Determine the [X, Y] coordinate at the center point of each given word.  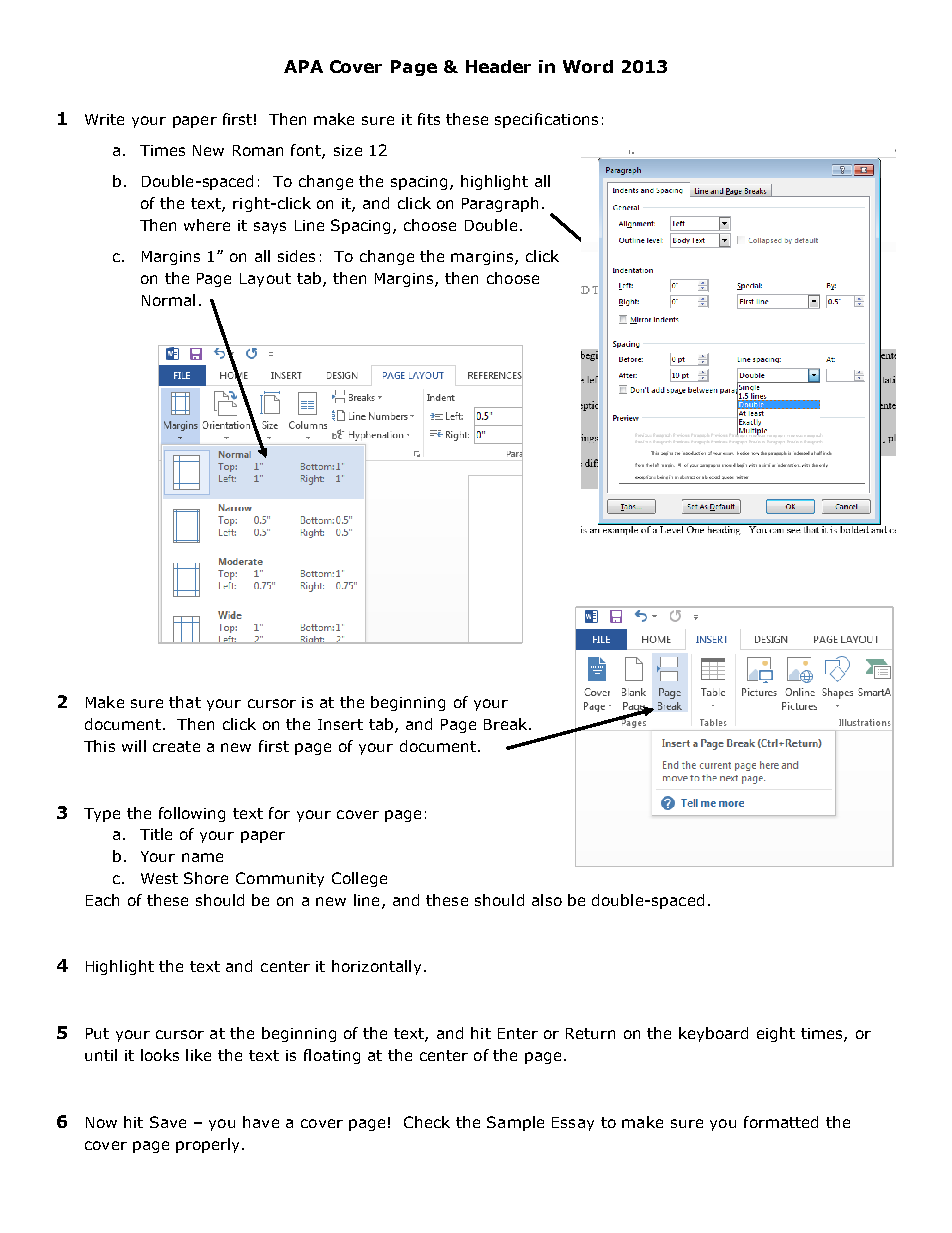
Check [427, 1122]
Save [168, 1122]
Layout [265, 280]
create [176, 746]
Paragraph [500, 204]
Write [104, 119]
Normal [168, 300]
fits [429, 119]
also [547, 900]
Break [507, 724]
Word [588, 66]
